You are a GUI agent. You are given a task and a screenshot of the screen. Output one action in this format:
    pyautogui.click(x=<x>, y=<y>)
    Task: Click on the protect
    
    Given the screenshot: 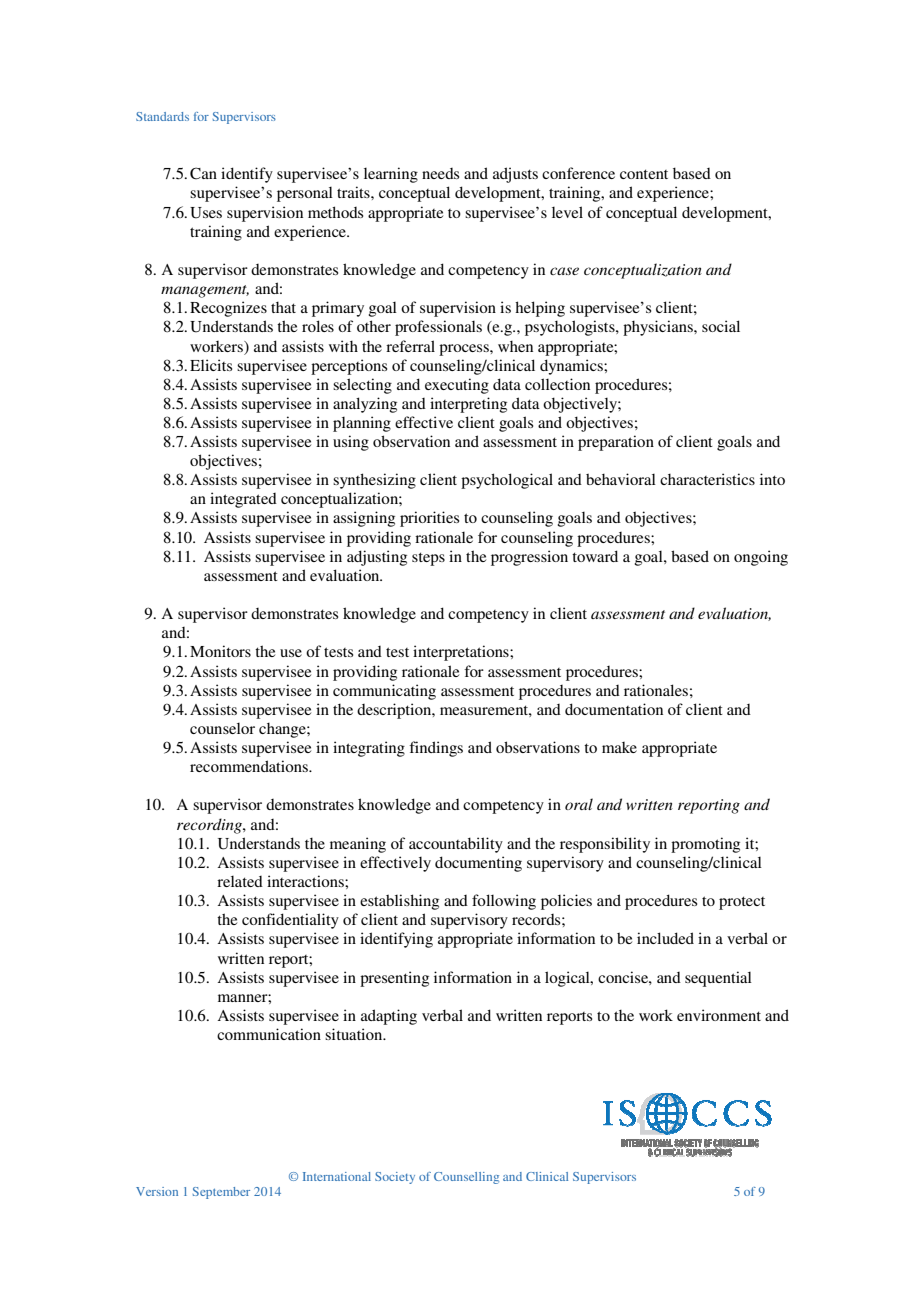 What is the action you would take?
    pyautogui.click(x=742, y=903)
